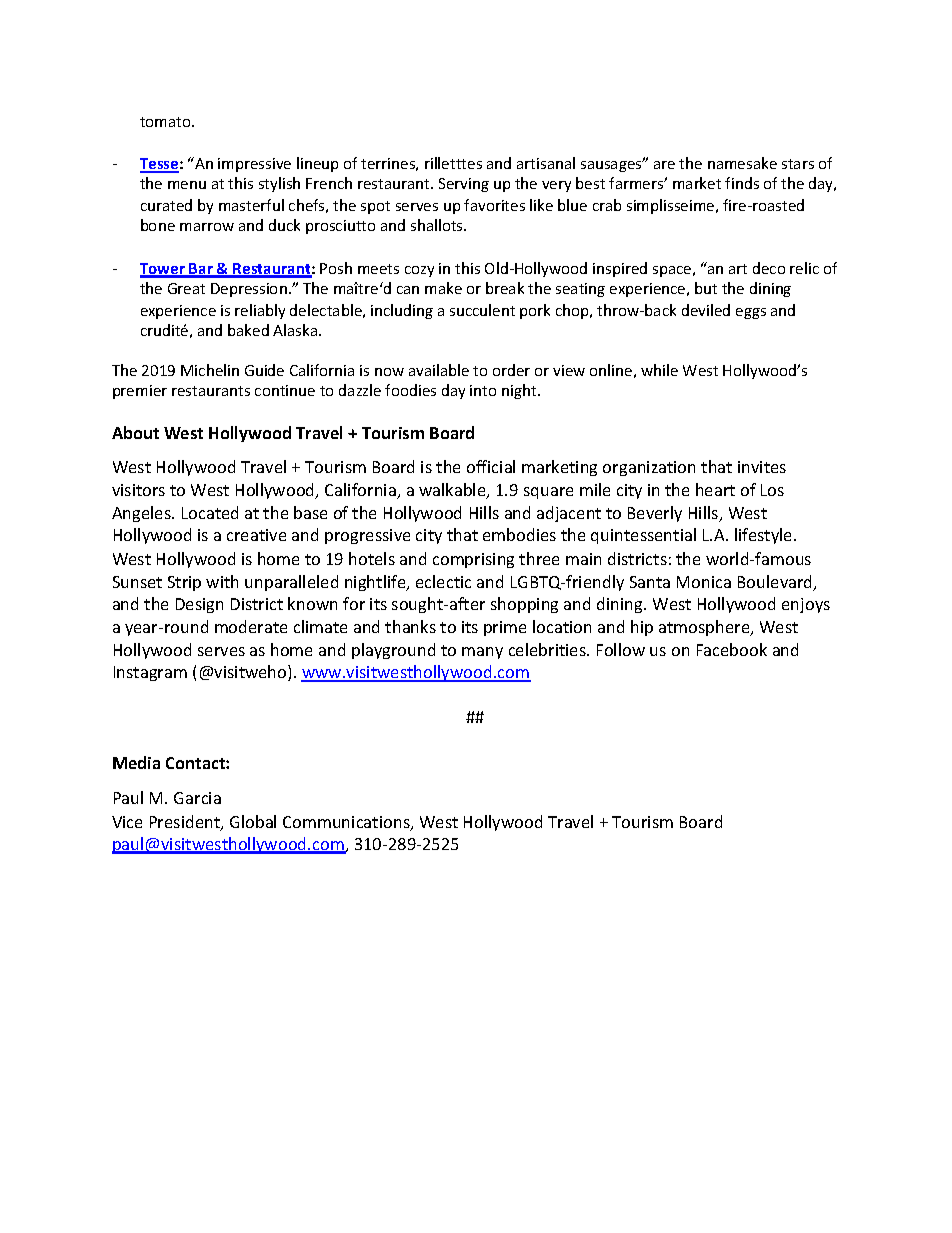 The width and height of the page is (952, 1233). What do you see at coordinates (210, 512) in the page?
I see `Located` at bounding box center [210, 512].
